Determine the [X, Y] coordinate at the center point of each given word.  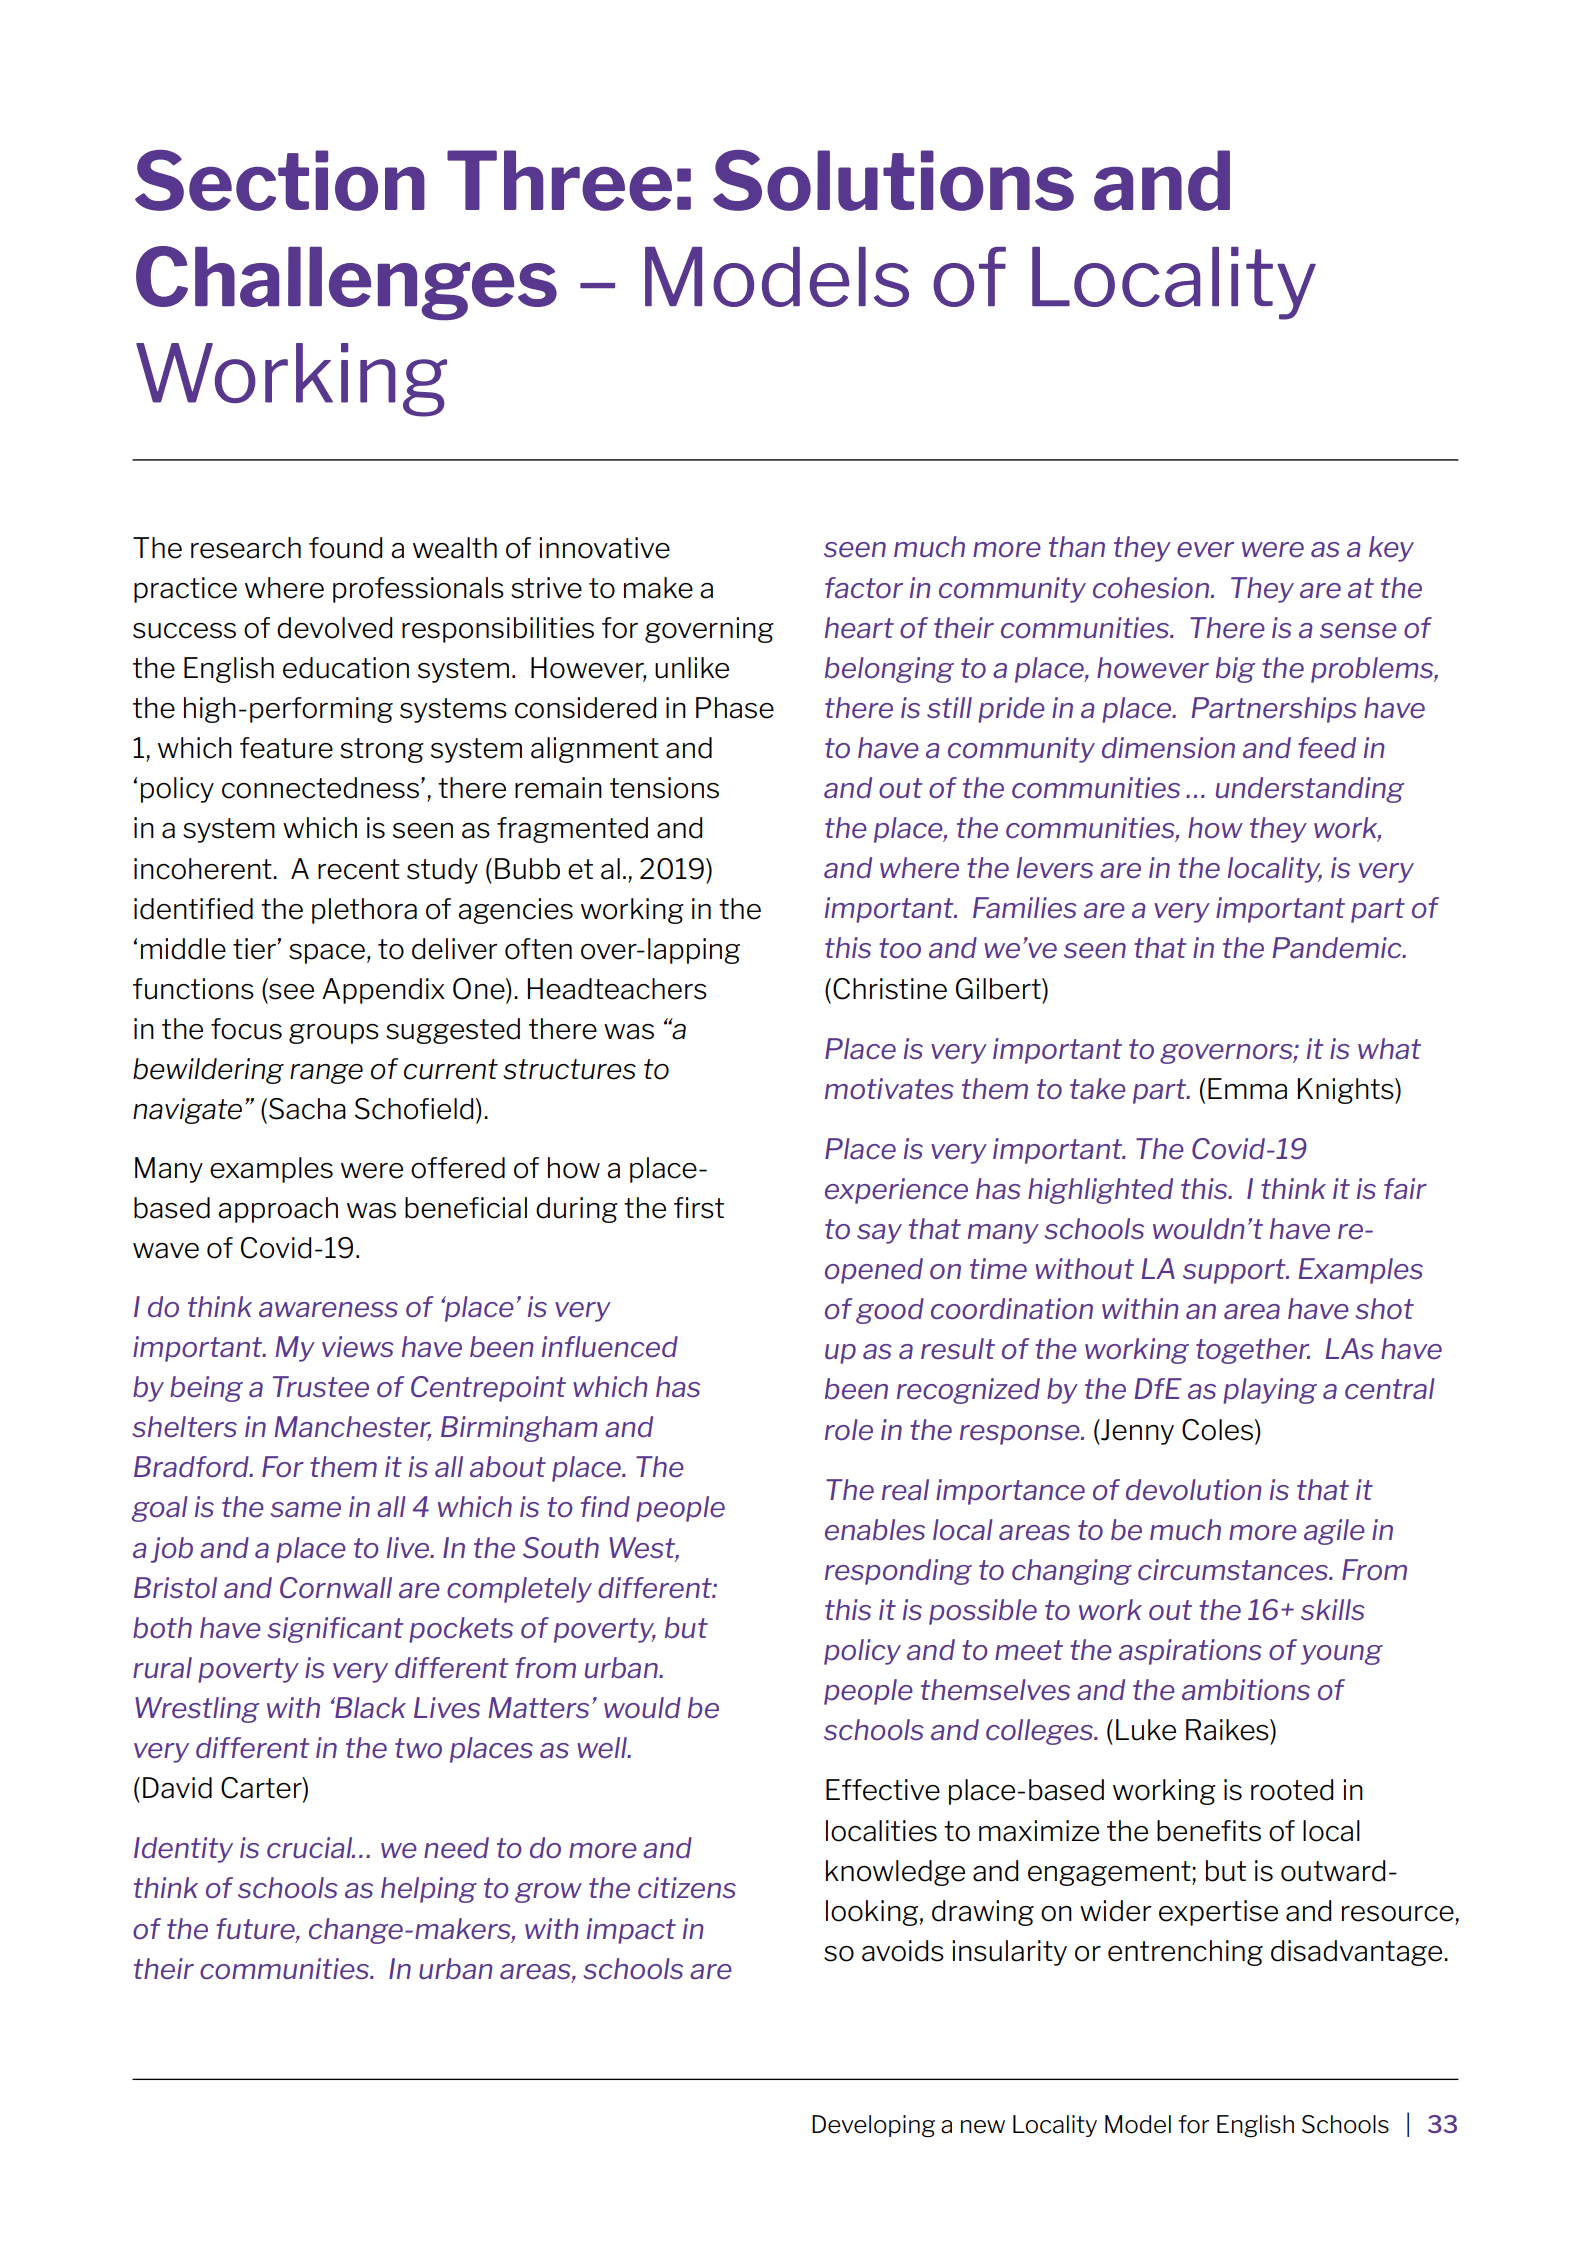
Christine [890, 989]
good [890, 1311]
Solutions [893, 180]
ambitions [1246, 1689]
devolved [334, 628]
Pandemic [1338, 947]
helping [429, 1890]
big [1235, 670]
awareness [328, 1309]
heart [859, 627]
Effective [883, 1790]
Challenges [346, 283]
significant [335, 1630]
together [1253, 1351]
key [1391, 549]
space [327, 954]
